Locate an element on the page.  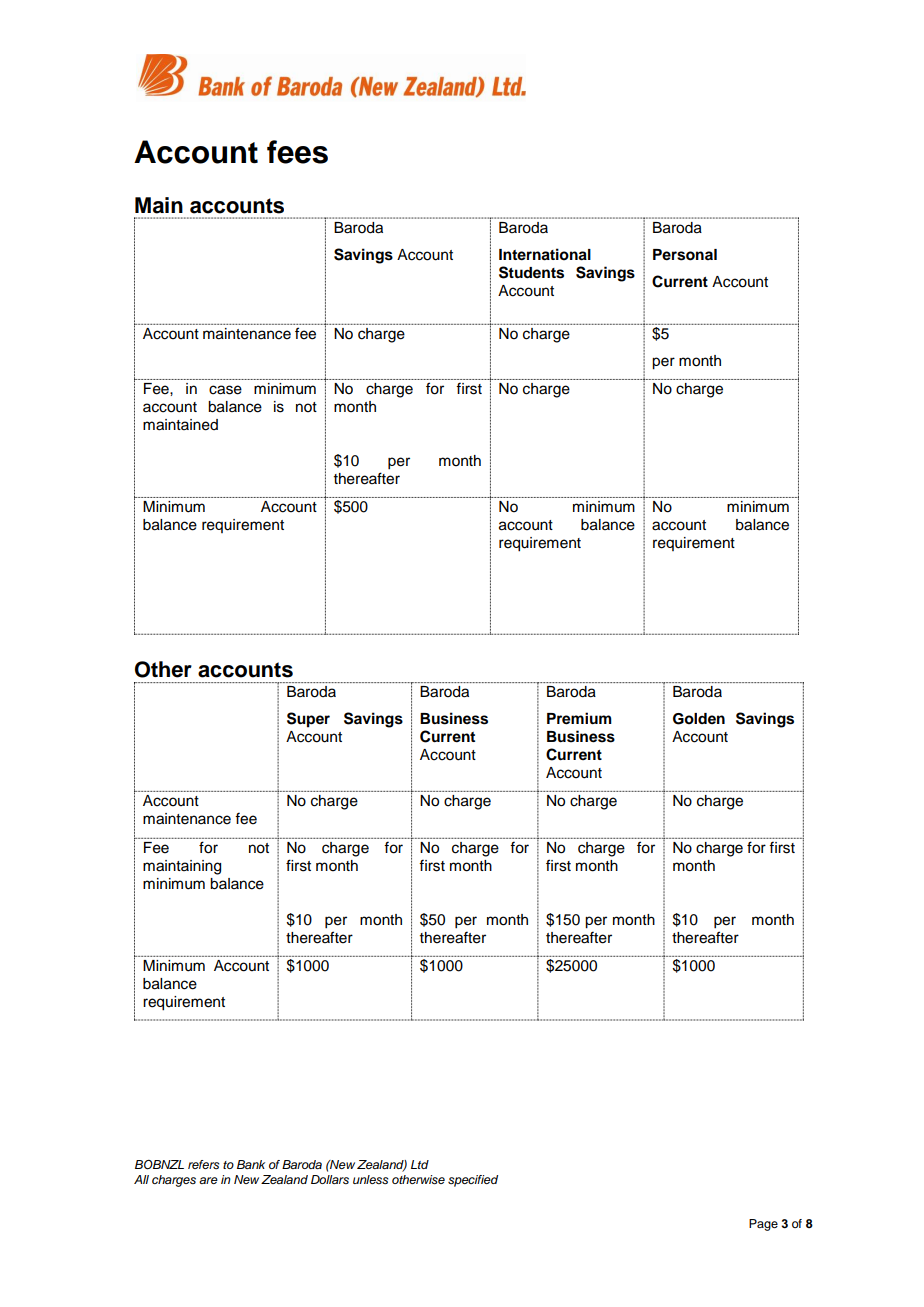
are is located at coordinates (208, 1180).
